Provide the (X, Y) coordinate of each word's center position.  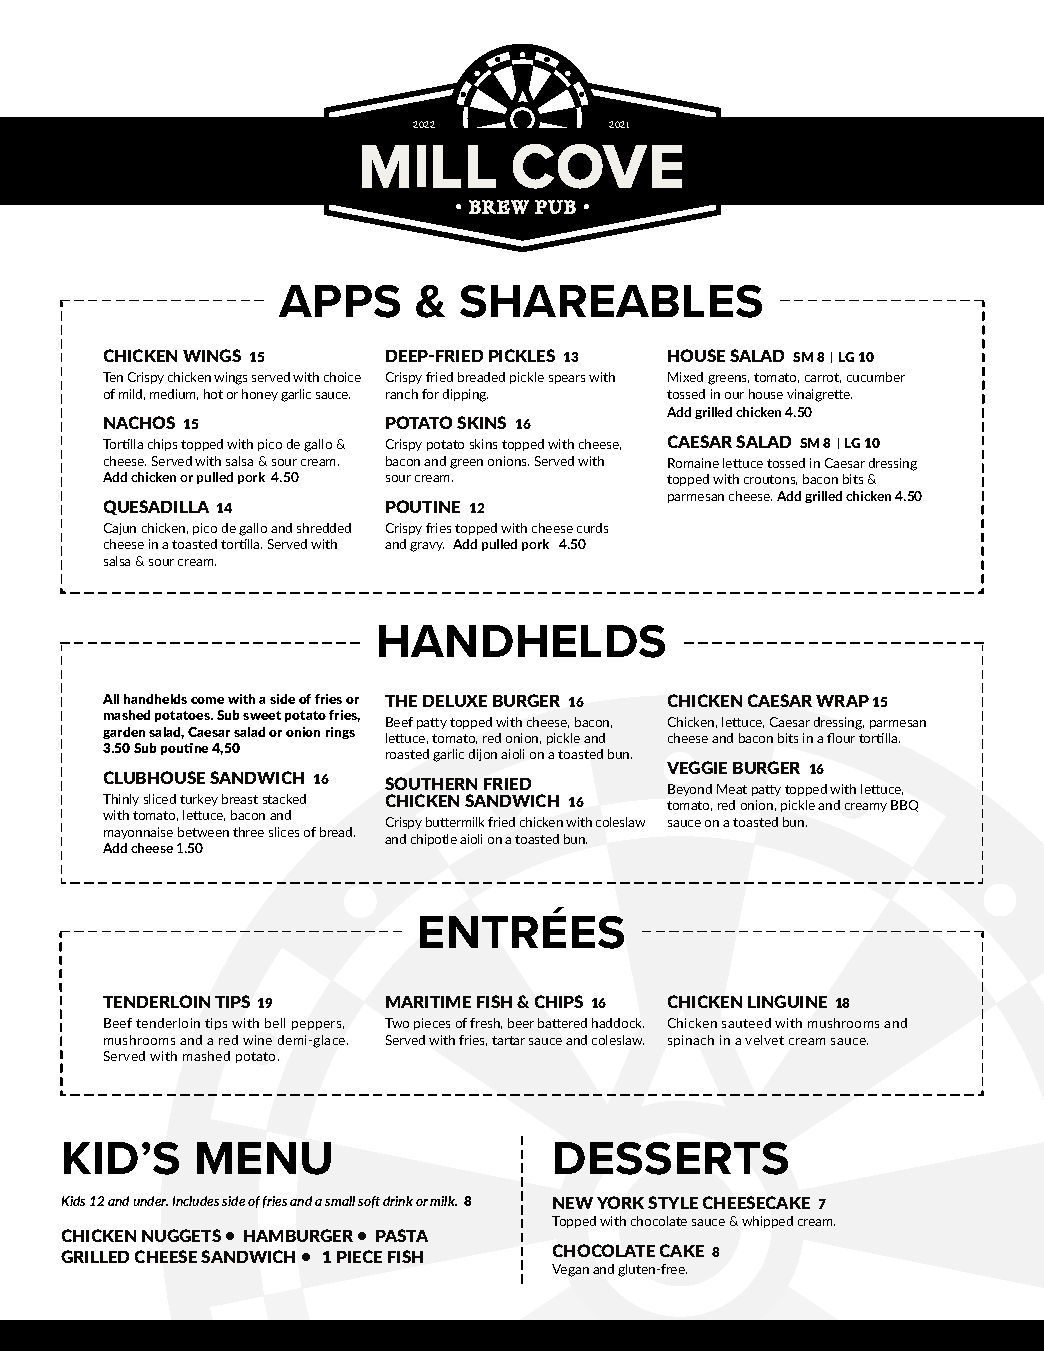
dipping (465, 395)
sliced (160, 799)
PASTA (402, 1235)
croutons (770, 480)
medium (174, 394)
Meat (732, 789)
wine (257, 1040)
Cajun (120, 529)
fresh (486, 1023)
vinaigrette (819, 395)
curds (592, 528)
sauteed (746, 1023)
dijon (483, 755)
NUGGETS (181, 1235)
